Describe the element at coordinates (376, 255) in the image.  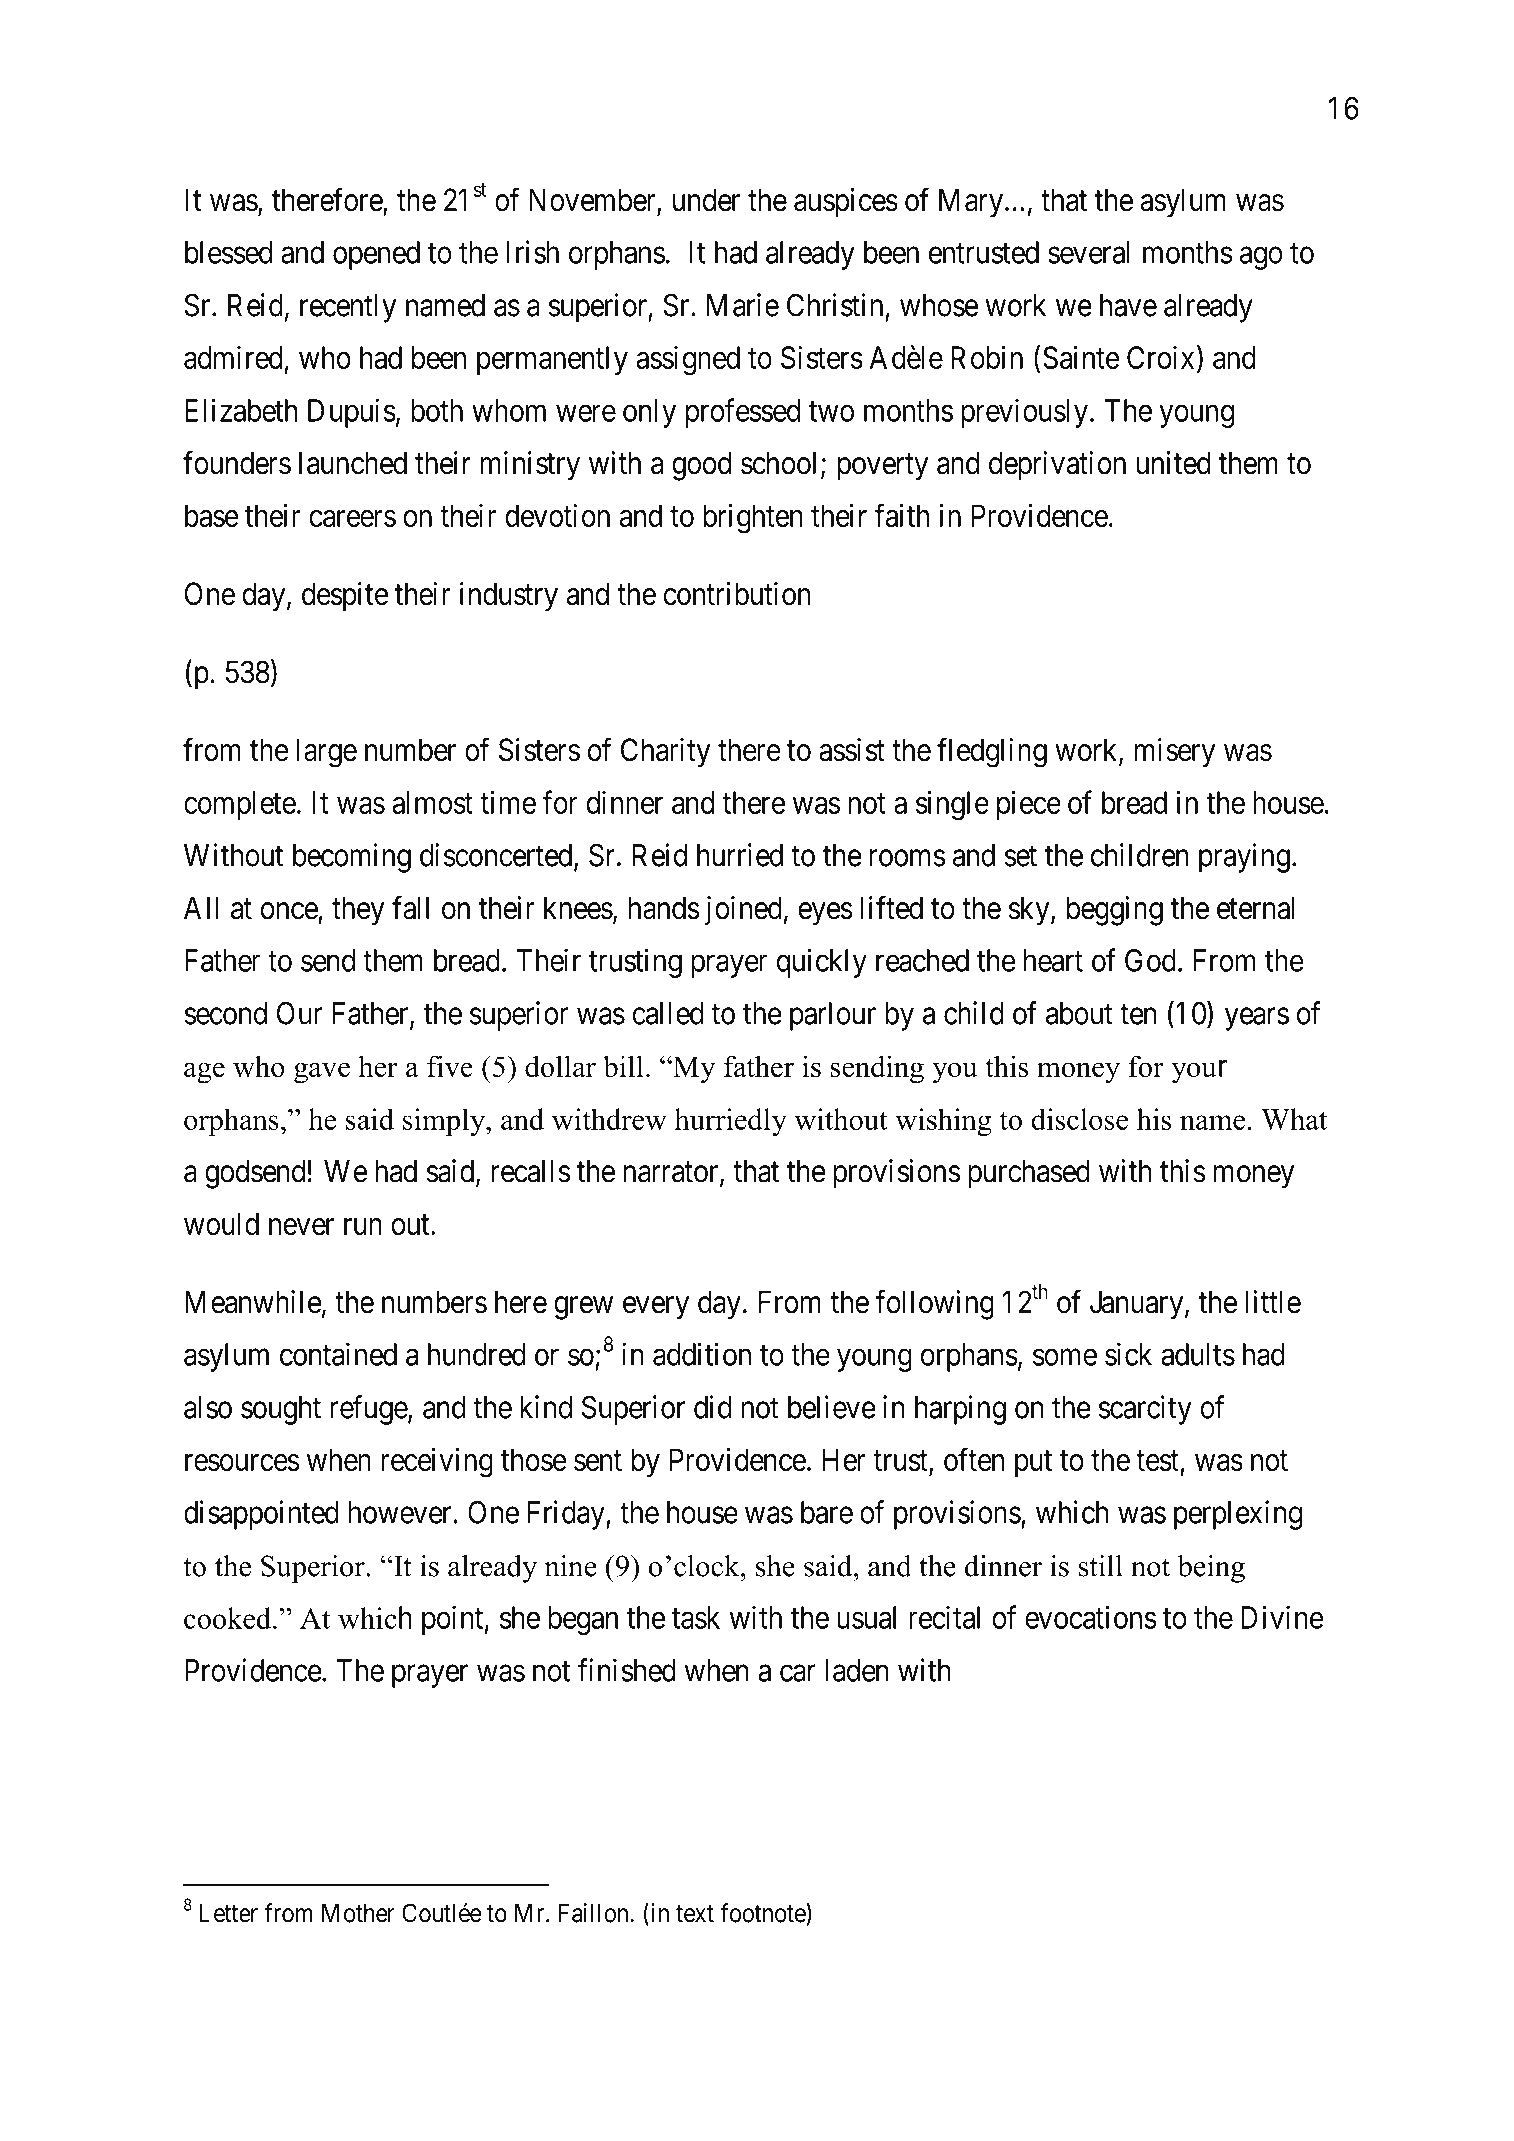
I see `opened` at that location.
